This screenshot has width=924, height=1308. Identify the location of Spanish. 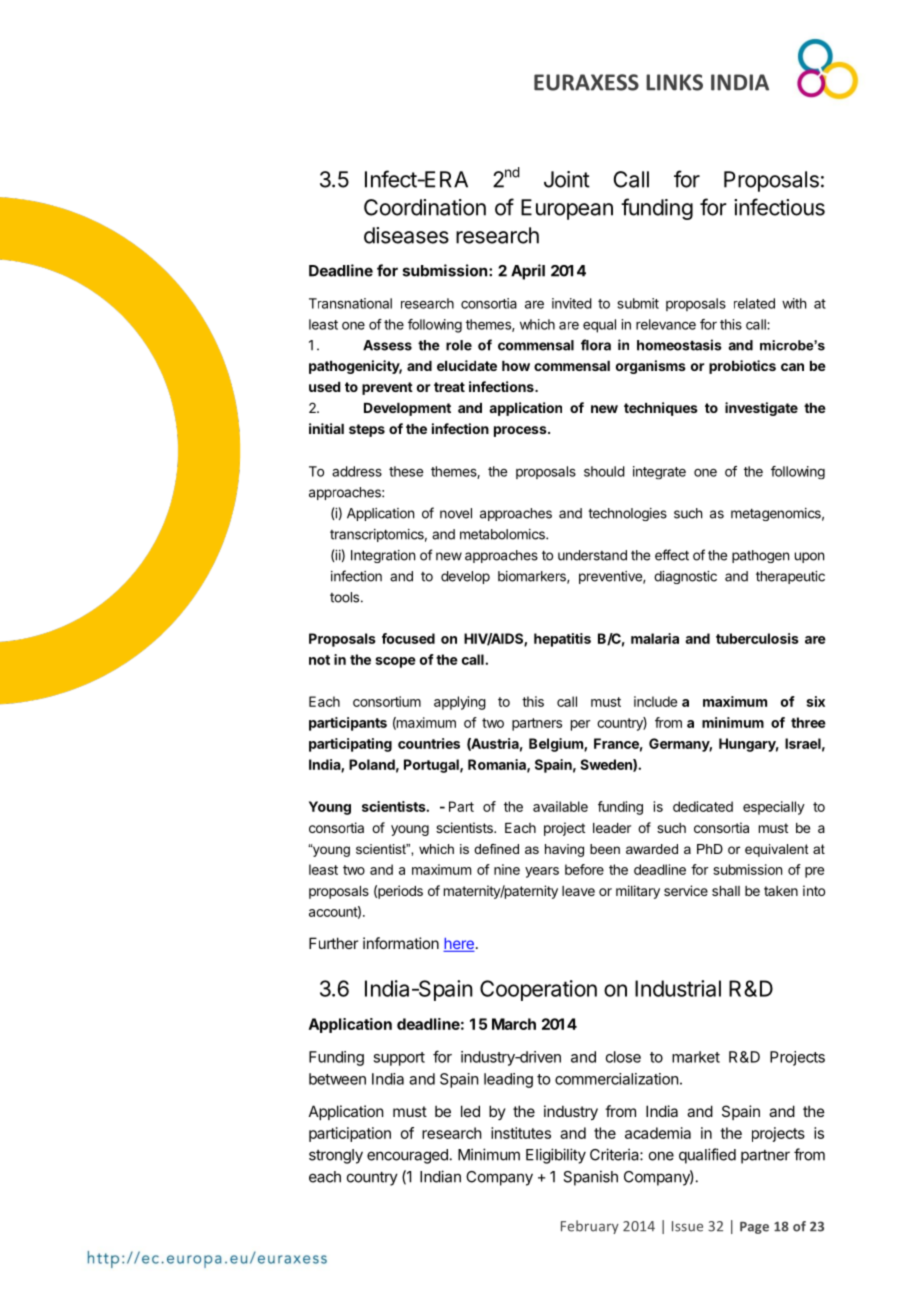
(590, 1178).
